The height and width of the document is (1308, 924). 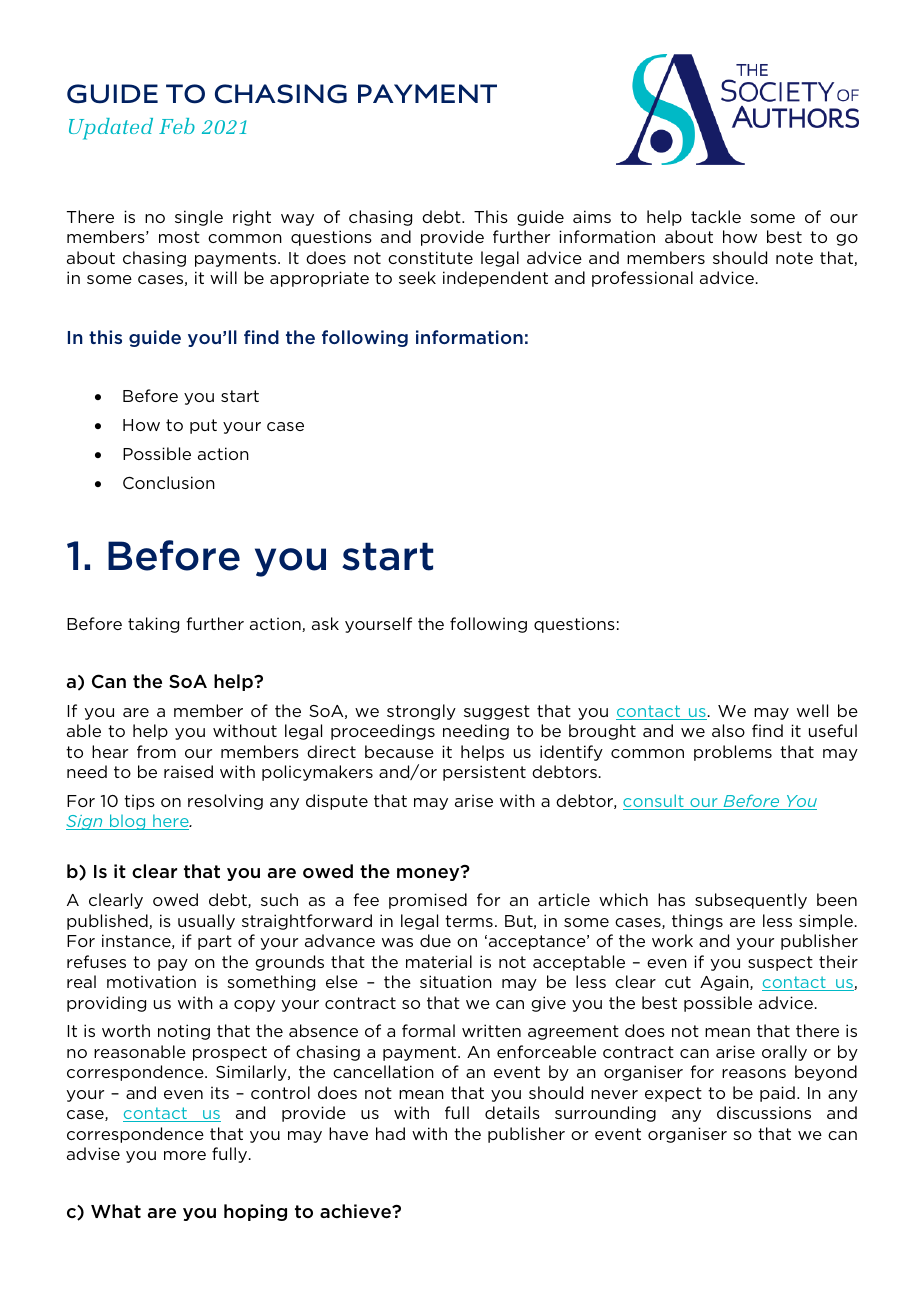 I want to click on suggest, so click(x=497, y=712).
